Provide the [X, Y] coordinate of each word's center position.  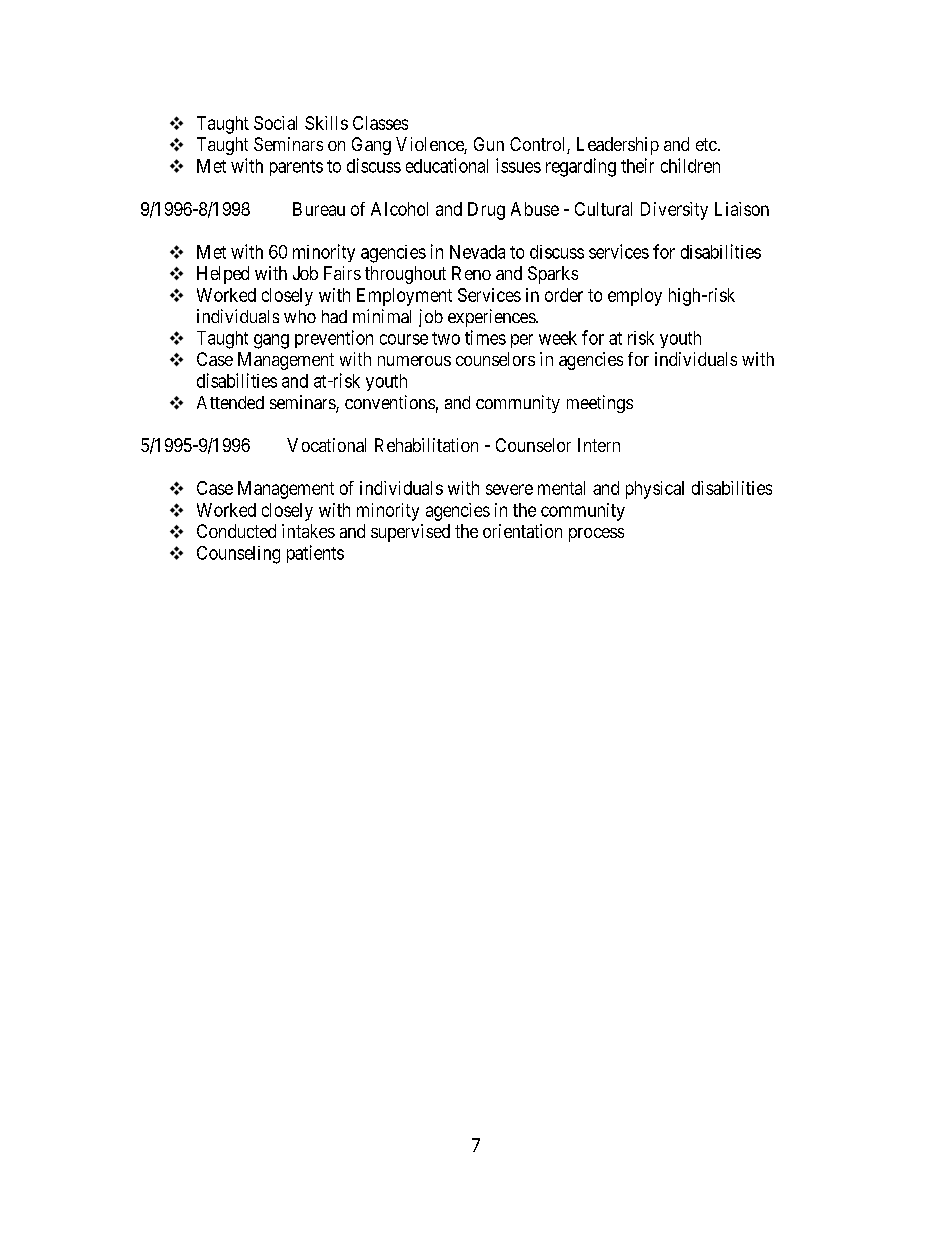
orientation [522, 531]
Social [275, 123]
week [558, 338]
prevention [334, 339]
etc [706, 144]
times [485, 337]
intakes [308, 531]
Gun [489, 144]
